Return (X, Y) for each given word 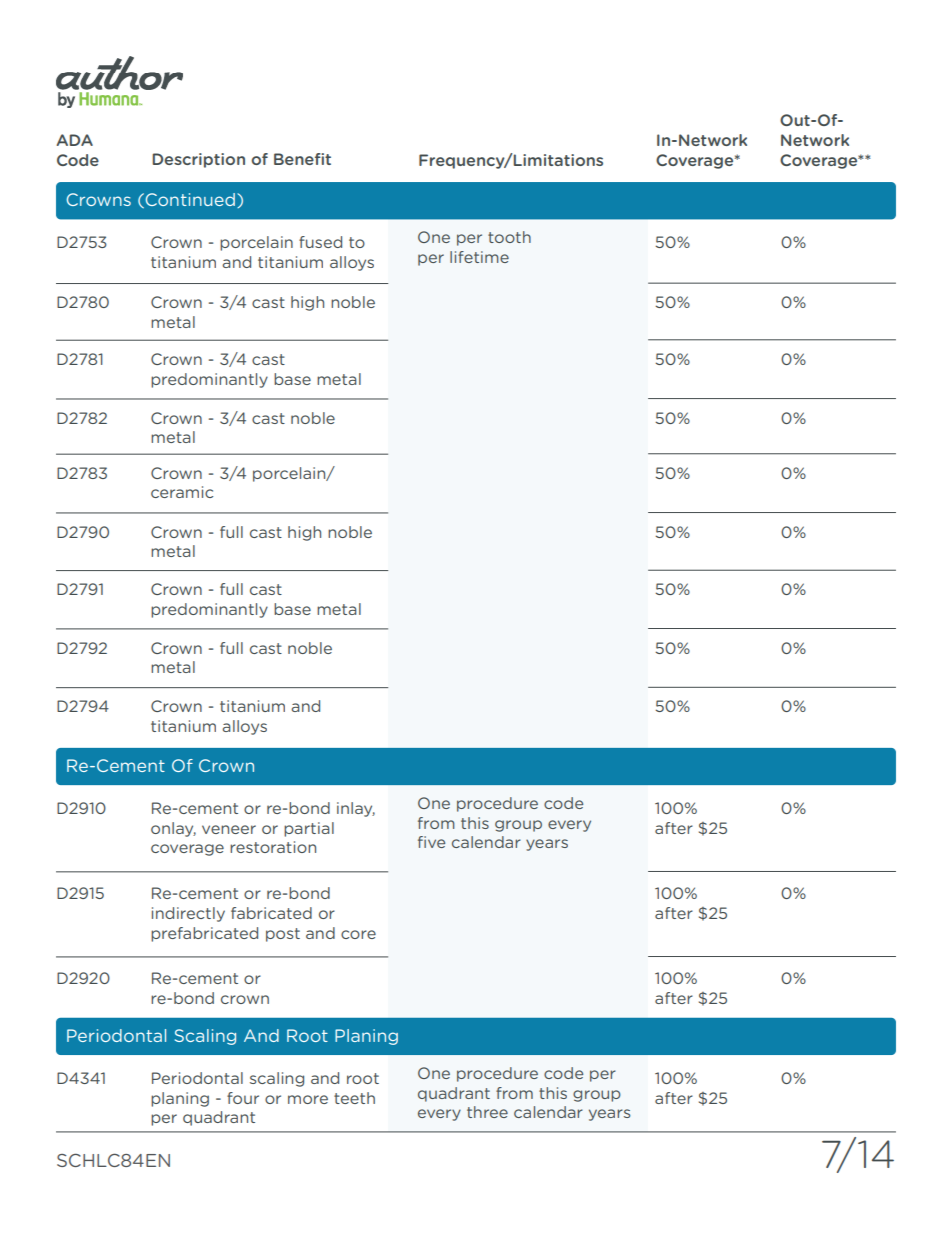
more (308, 1099)
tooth (509, 237)
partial (309, 829)
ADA (75, 140)
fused (320, 242)
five (431, 842)
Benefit (302, 159)
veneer (229, 829)
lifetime (479, 257)
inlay (356, 809)
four (243, 1098)
